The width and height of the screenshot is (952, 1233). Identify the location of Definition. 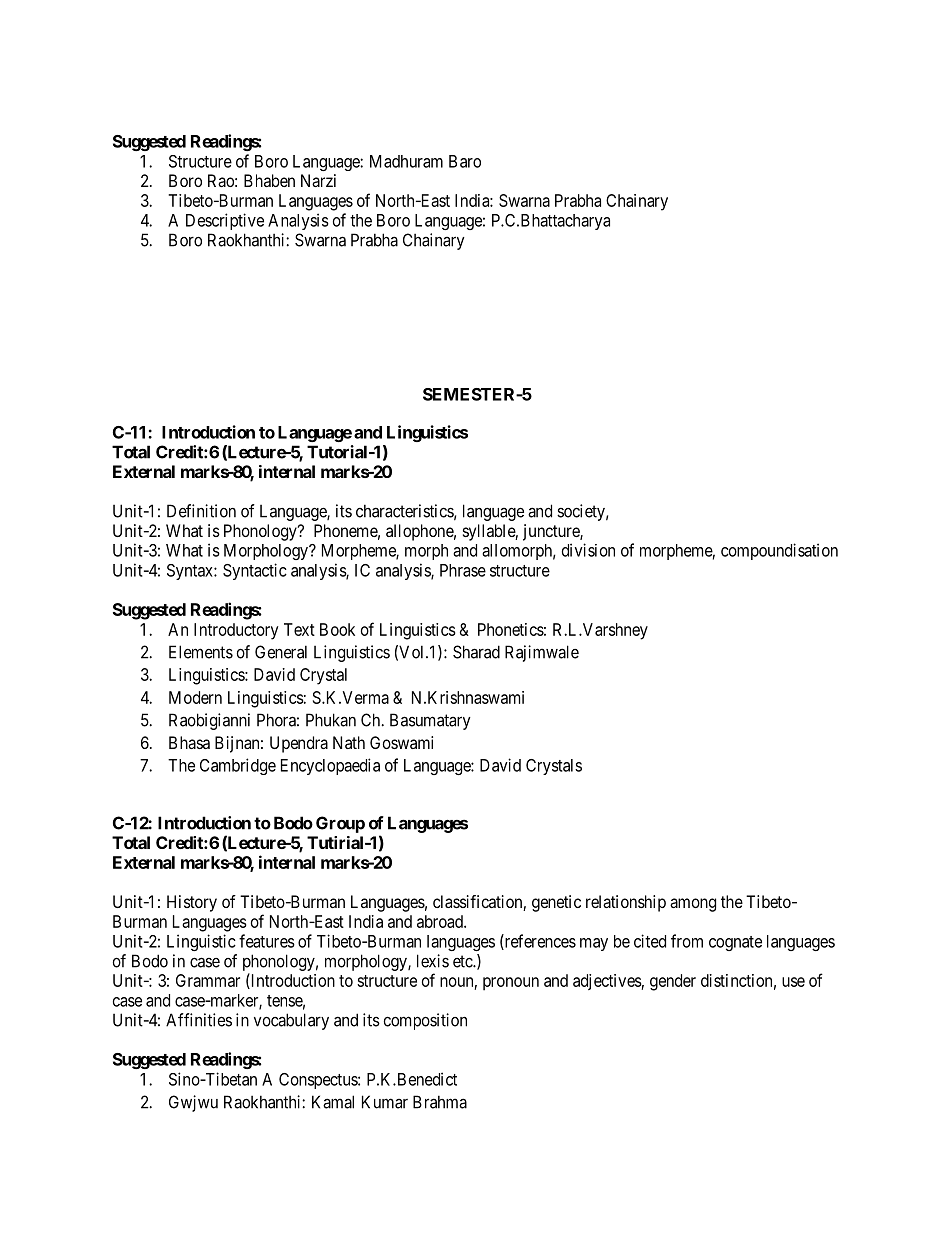
(201, 511).
